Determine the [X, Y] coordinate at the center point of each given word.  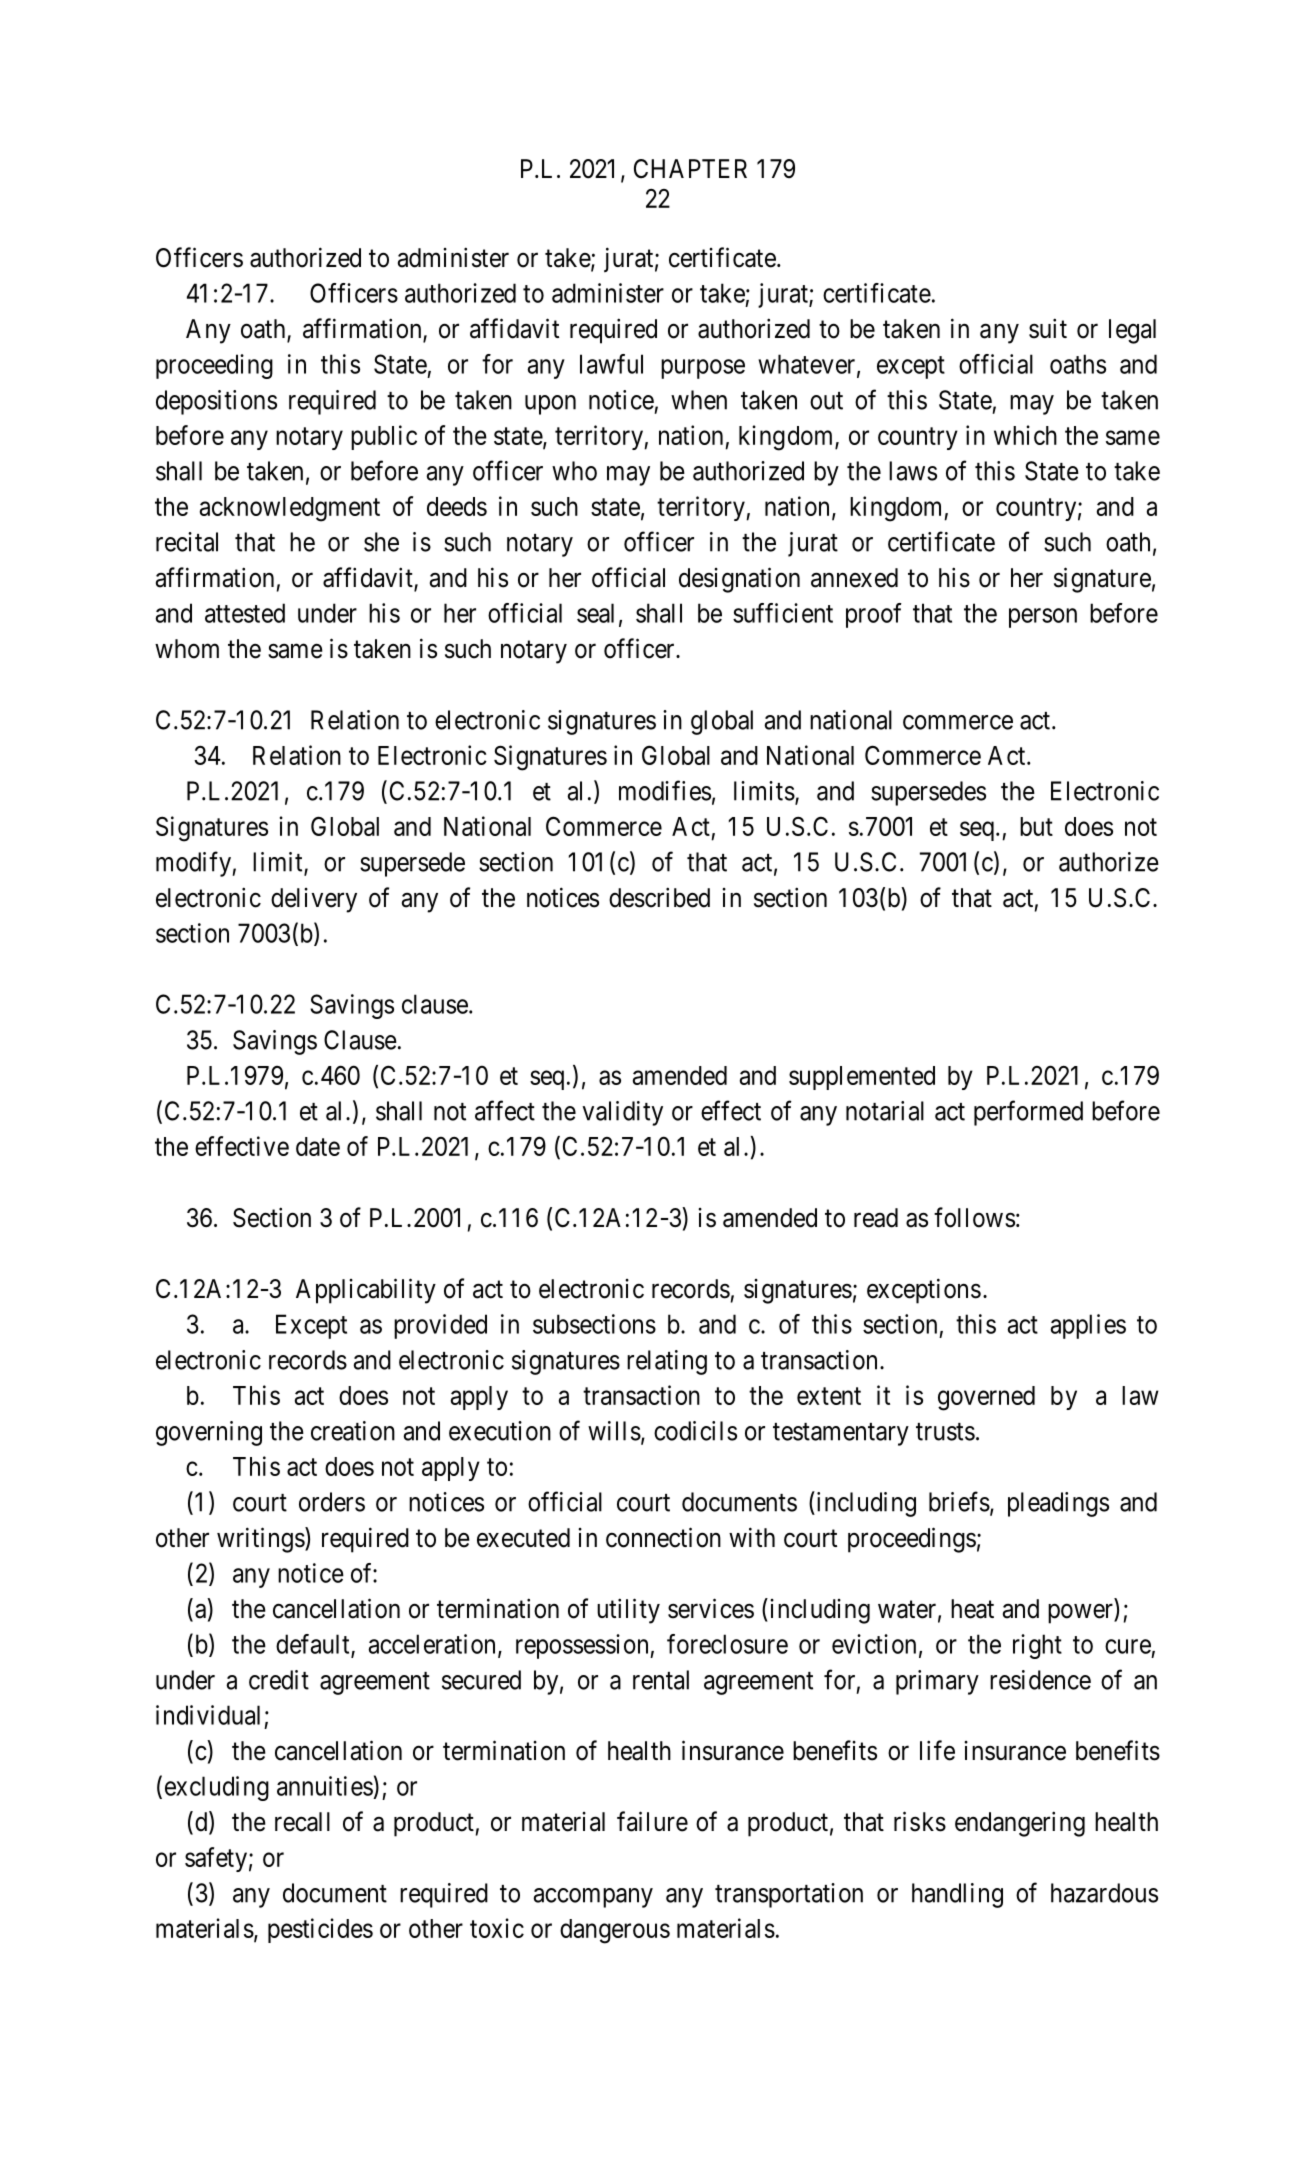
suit [1048, 328]
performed [1028, 1113]
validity [622, 1113]
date [318, 1146]
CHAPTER [690, 169]
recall [302, 1822]
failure [652, 1821]
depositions [216, 402]
